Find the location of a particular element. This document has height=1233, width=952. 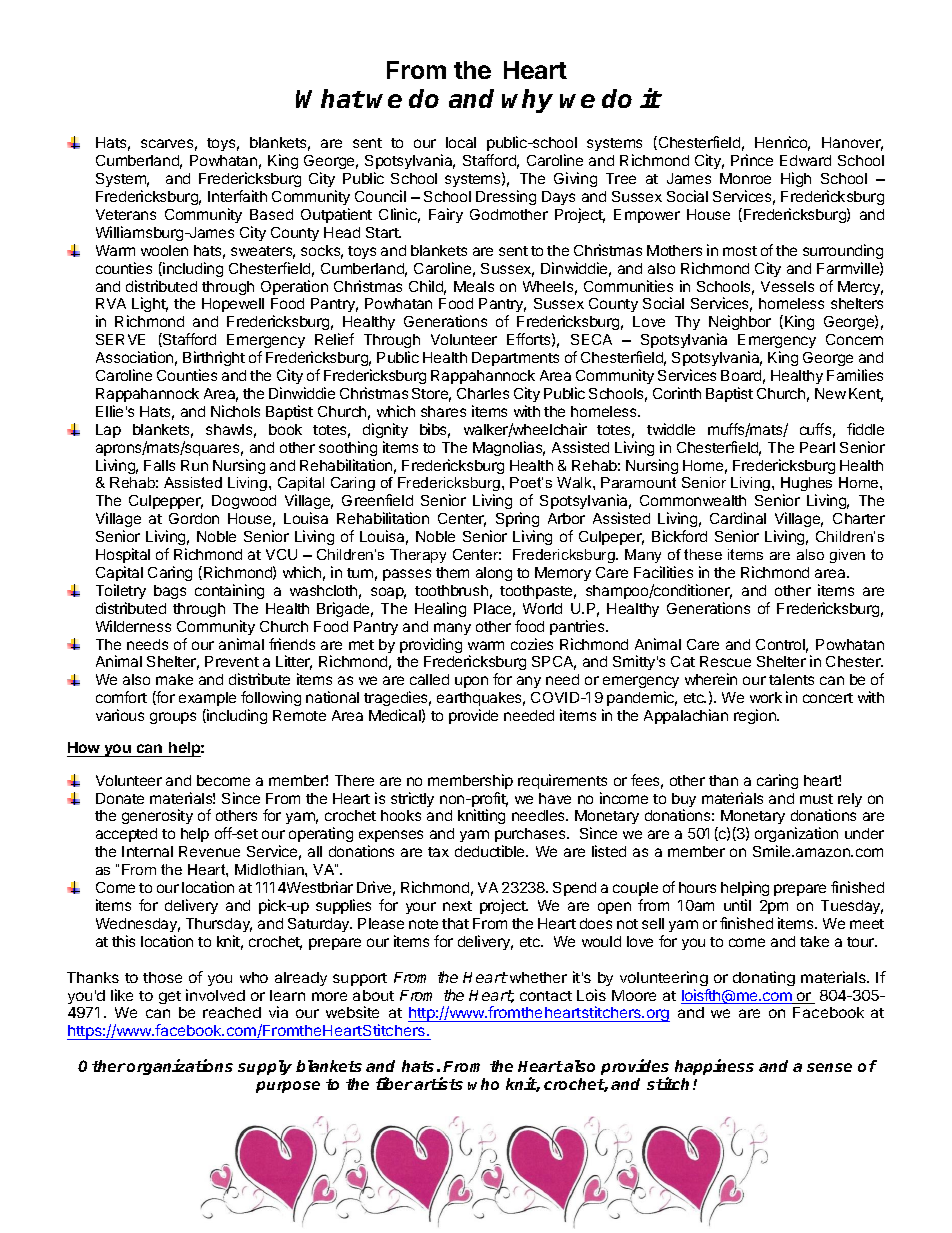

groups is located at coordinates (173, 718).
